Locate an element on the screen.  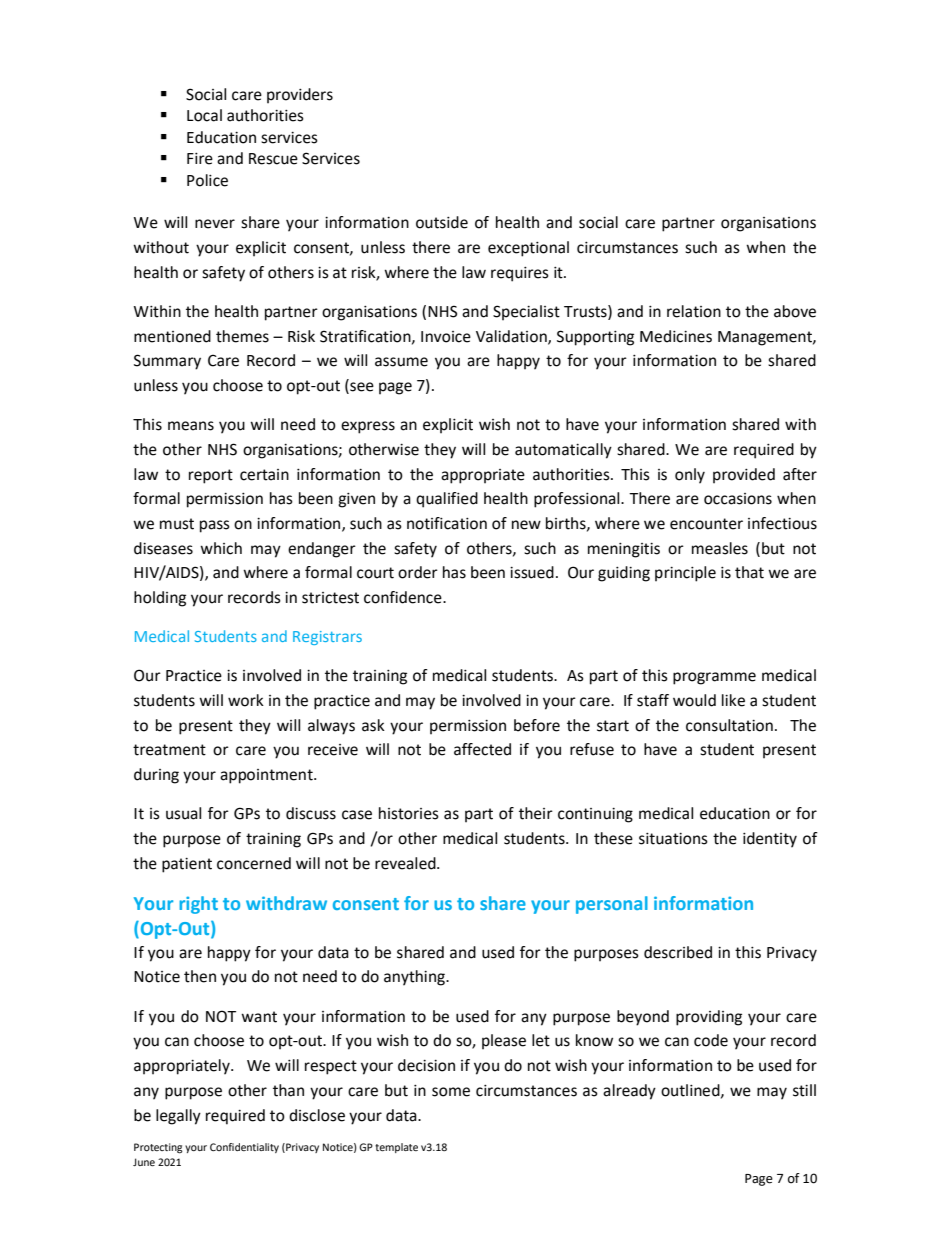
report is located at coordinates (211, 476).
